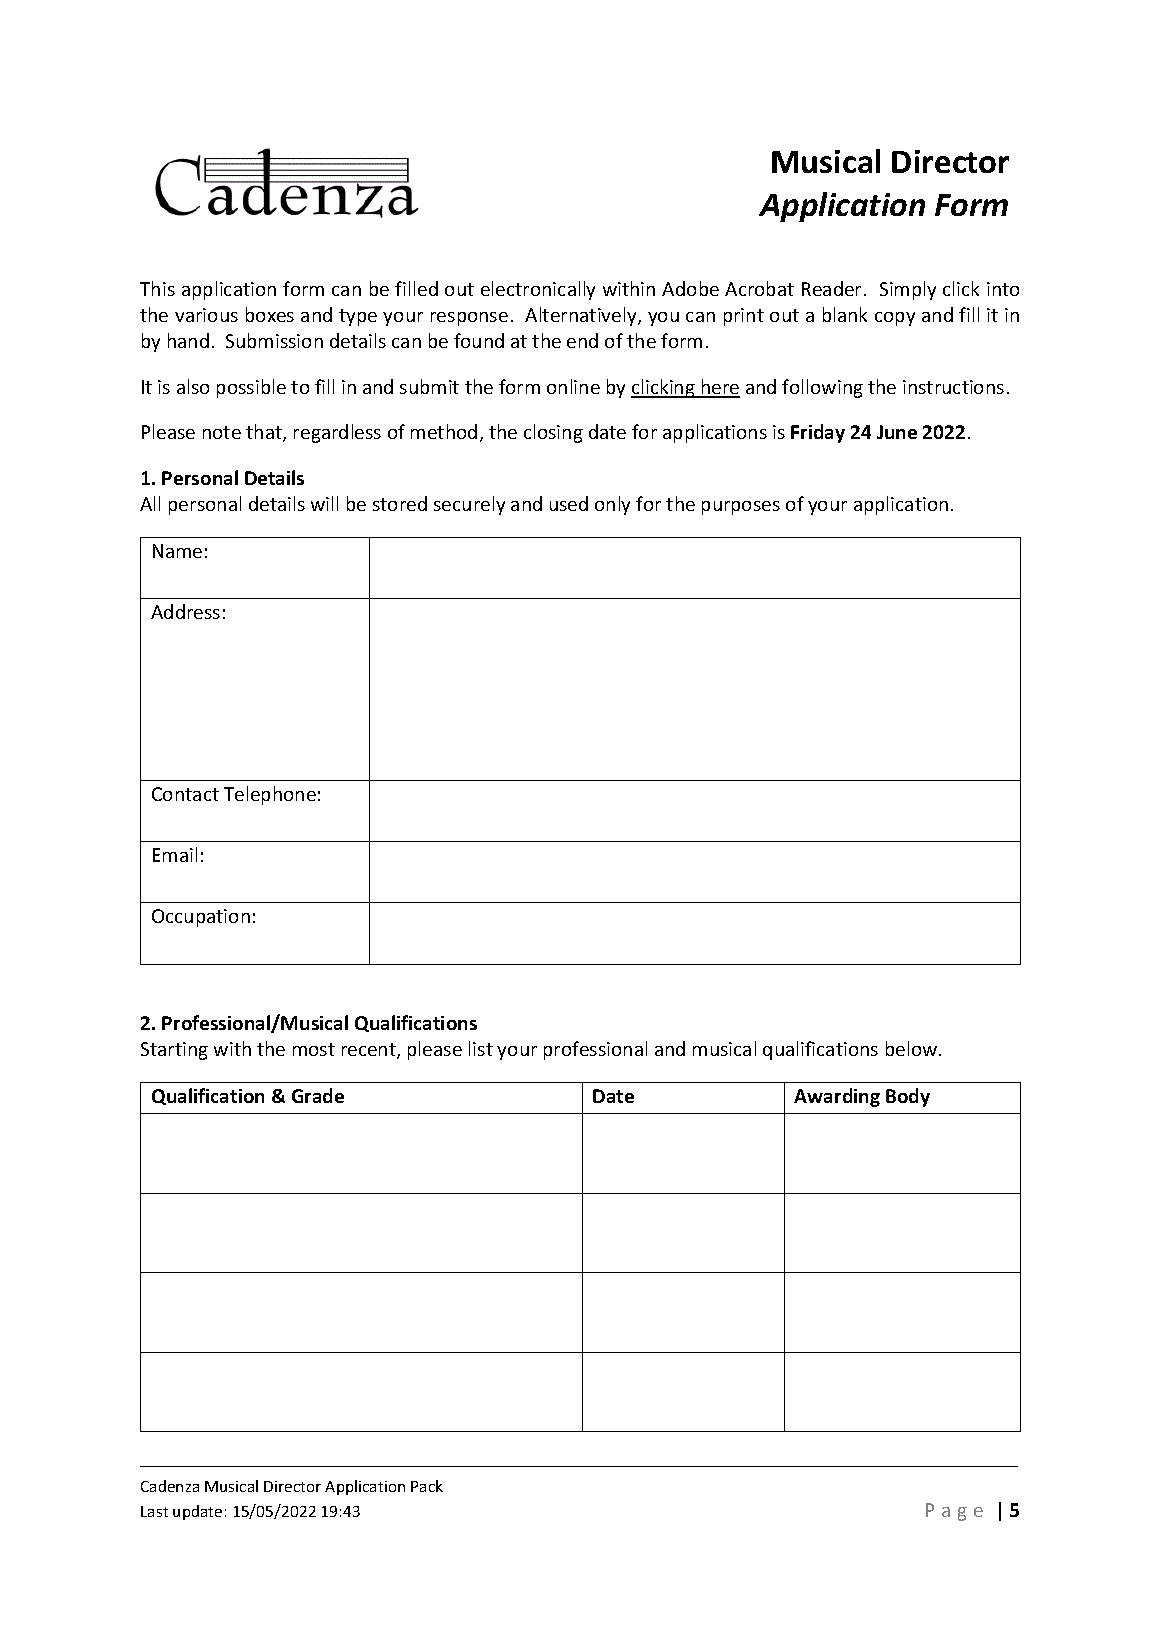  I want to click on Occupation, so click(201, 918).
